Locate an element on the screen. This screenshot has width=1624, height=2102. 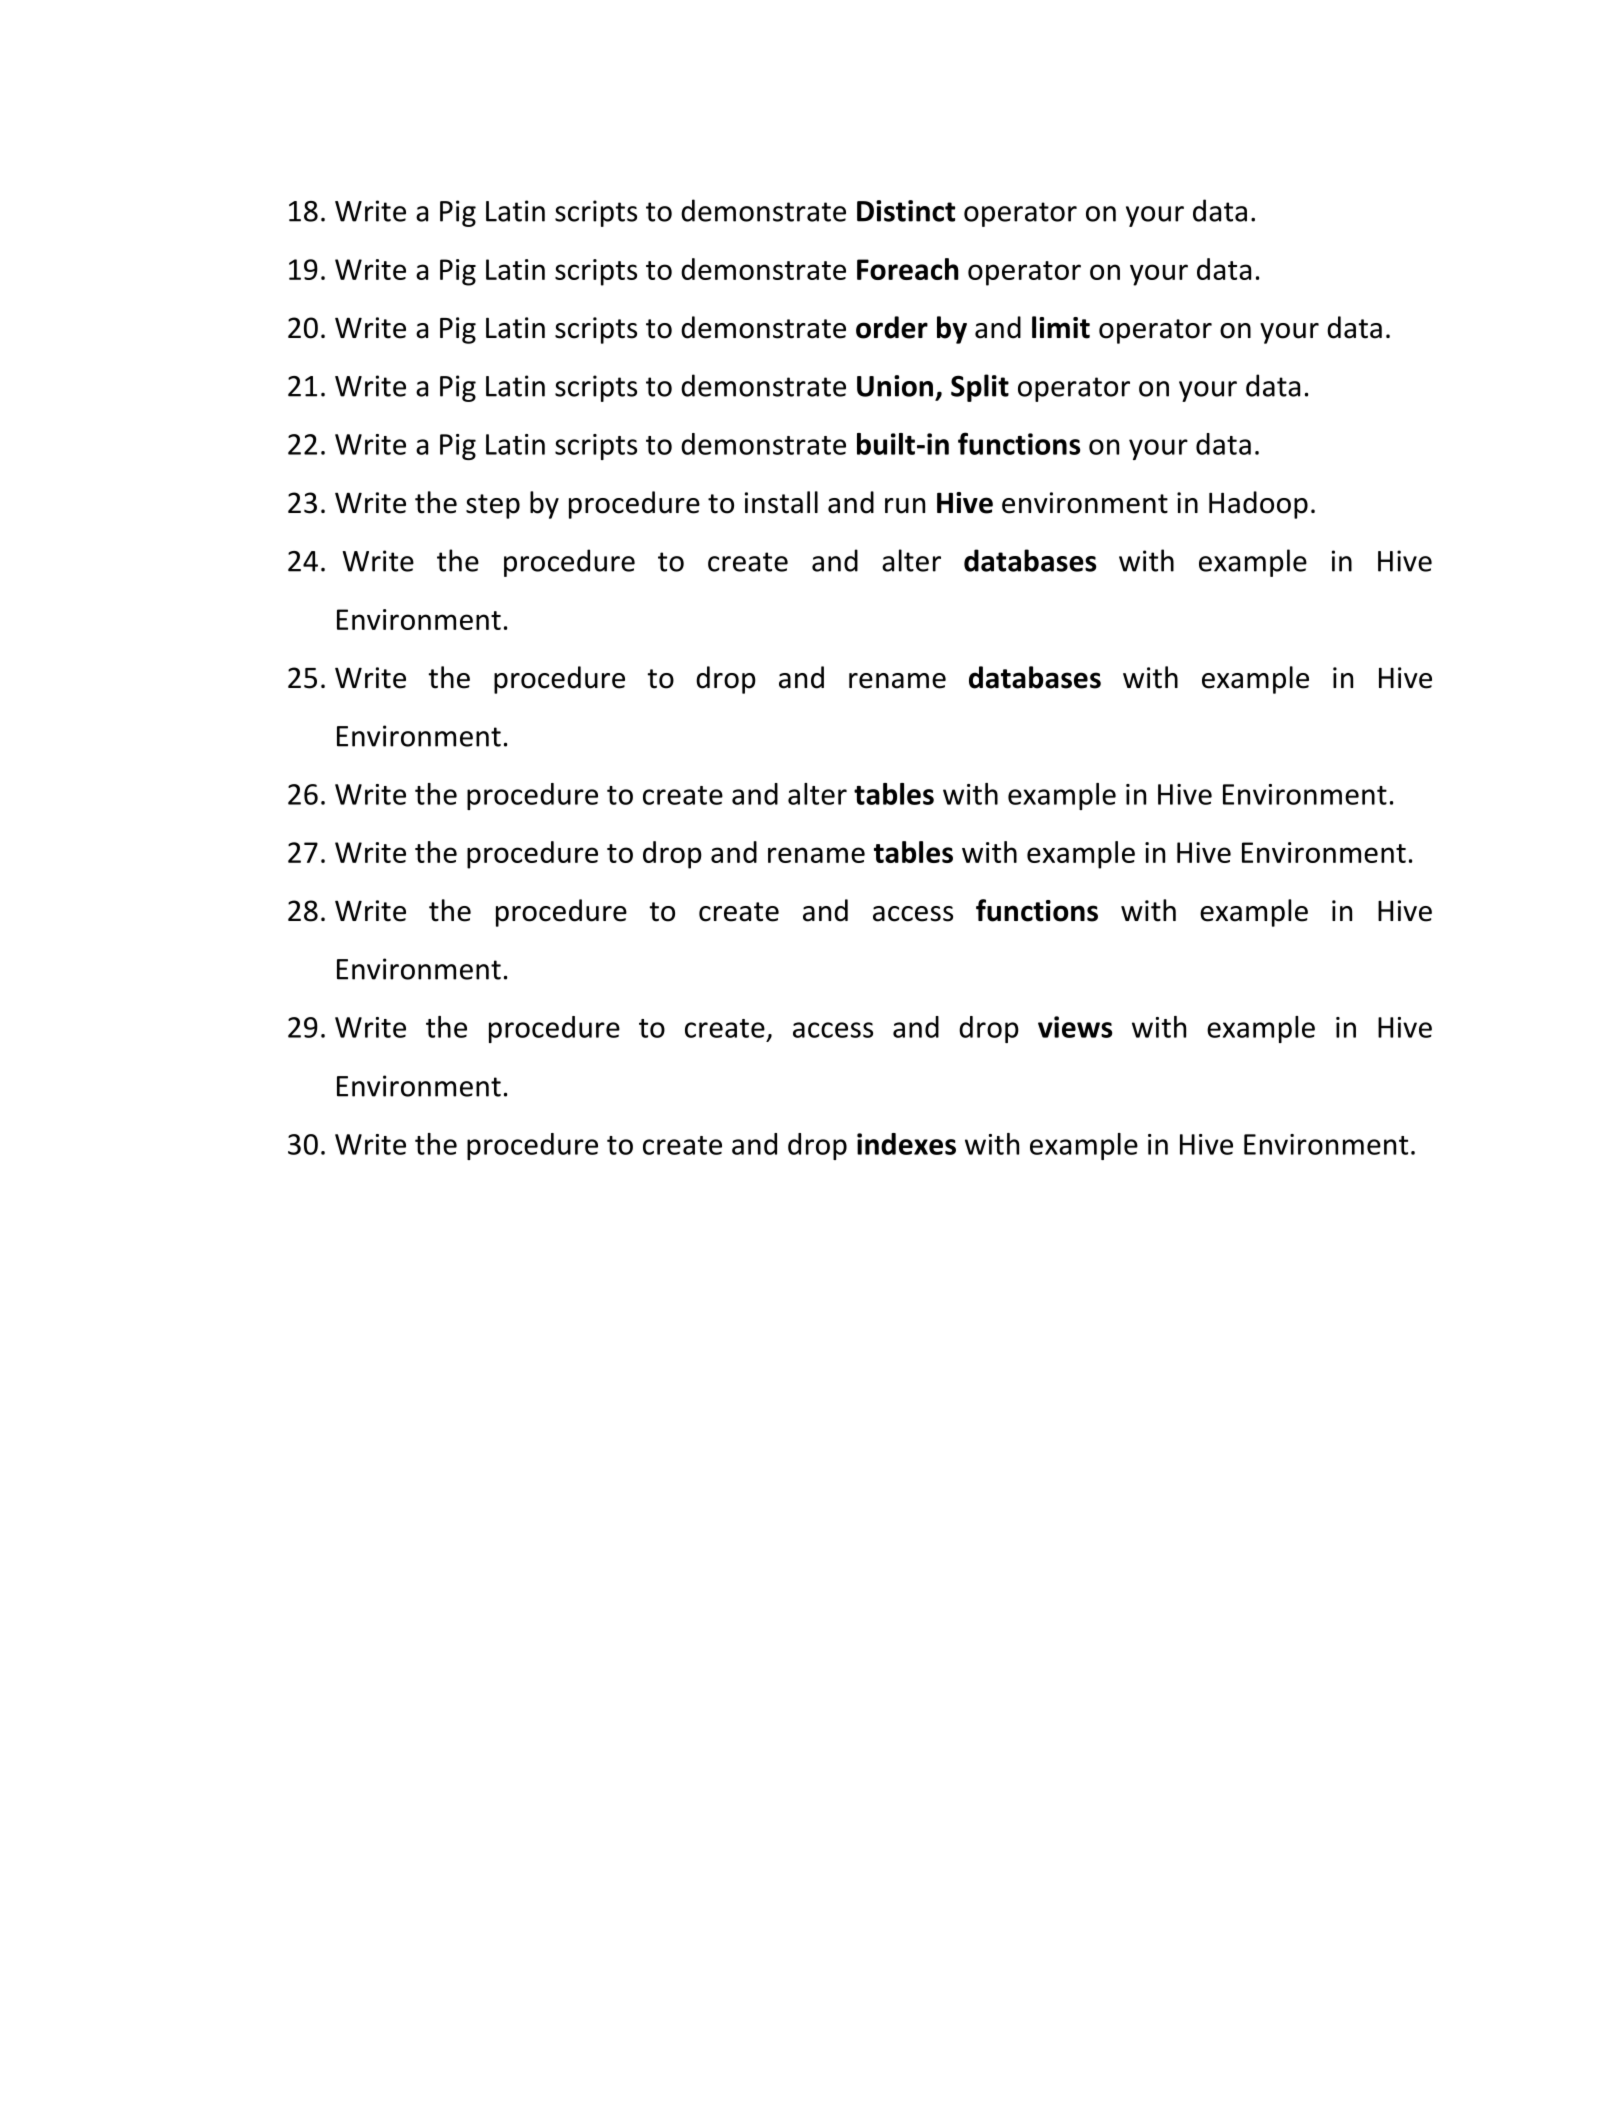
Foreach is located at coordinates (908, 269).
